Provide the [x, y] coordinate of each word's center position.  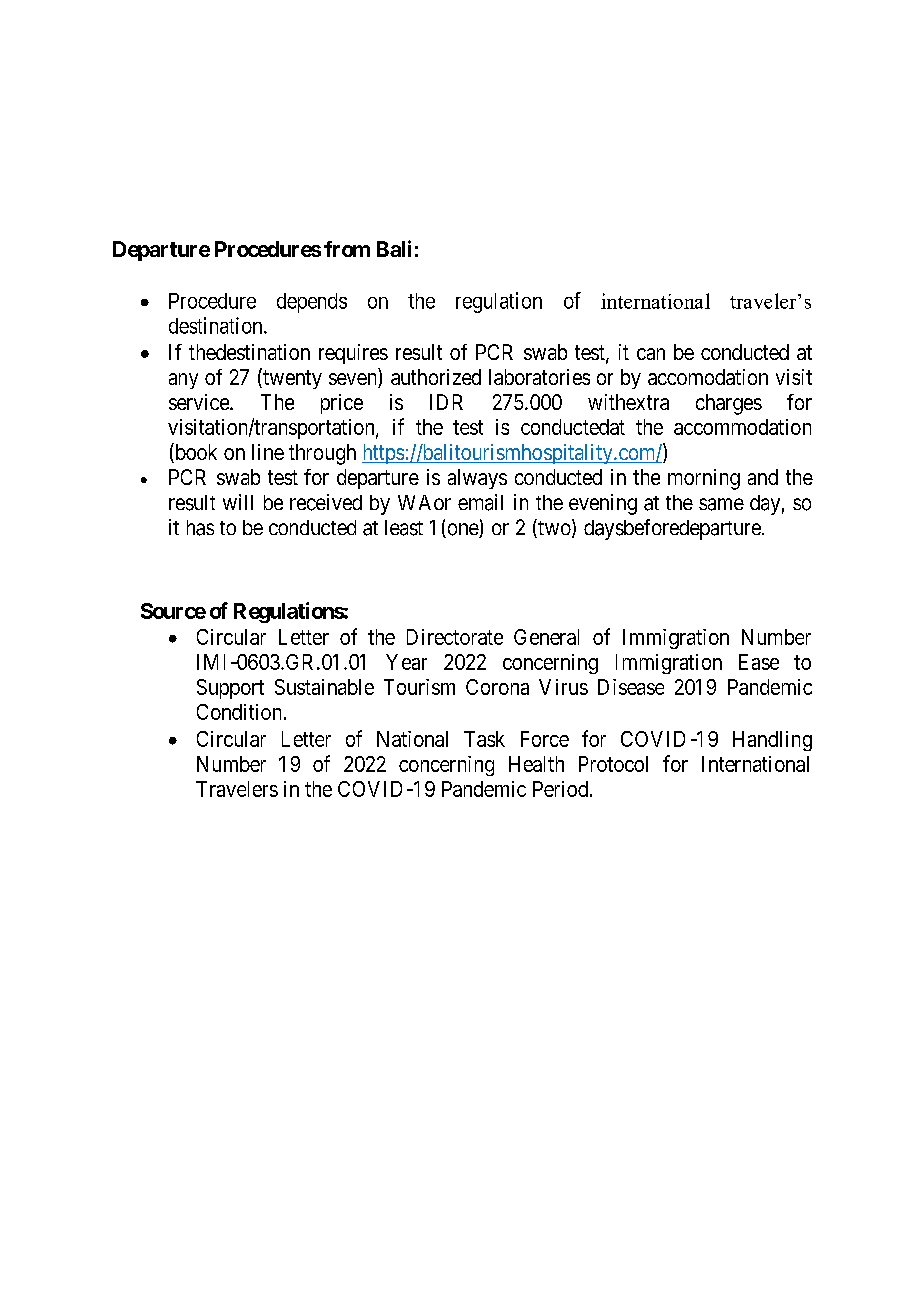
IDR [446, 402]
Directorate [455, 637]
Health [536, 764]
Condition [239, 712]
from [347, 249]
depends [312, 303]
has [200, 528]
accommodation [742, 427]
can [651, 354]
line [268, 452]
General [546, 637]
